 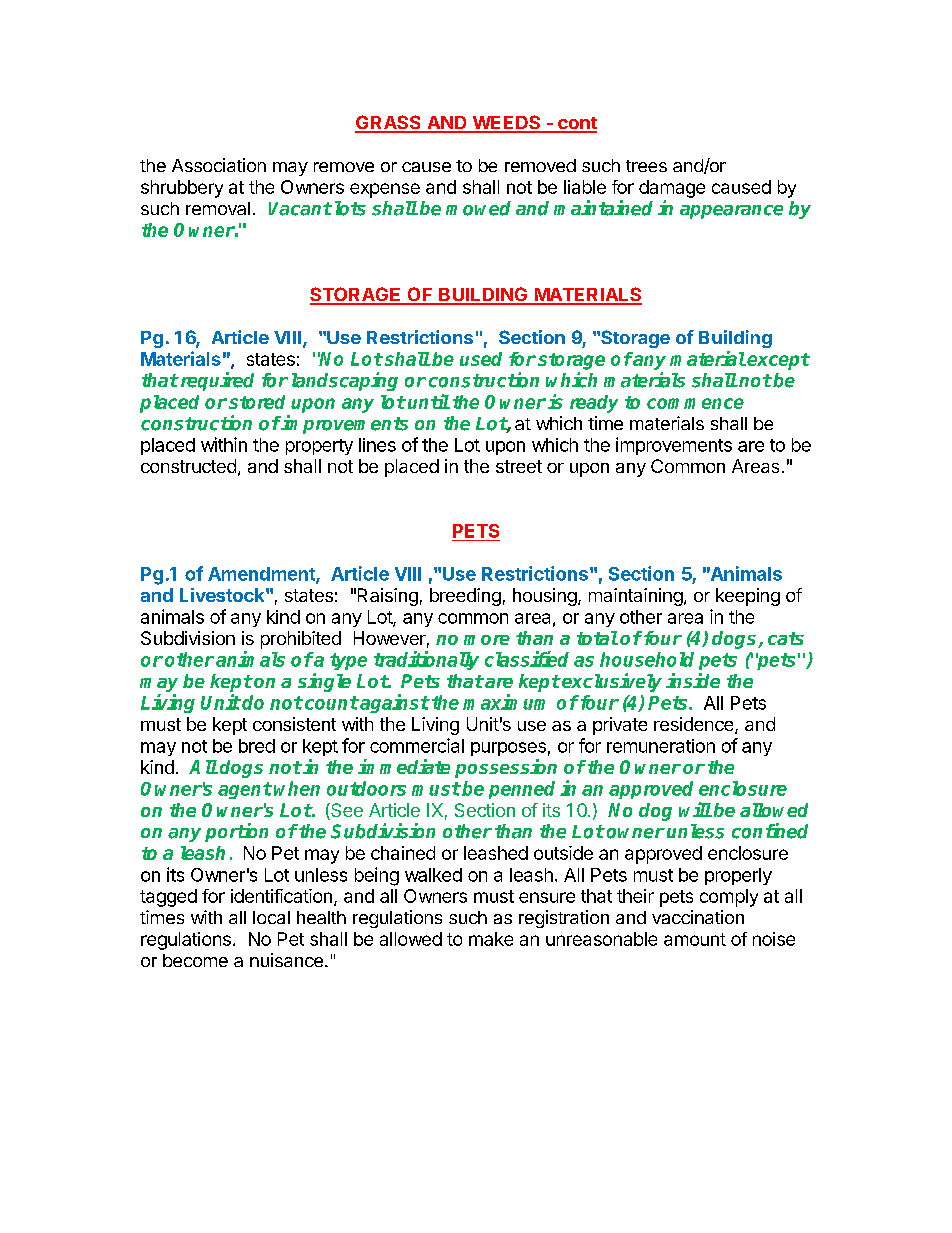 What do you see at coordinates (478, 208) in the image?
I see `mowed` at bounding box center [478, 208].
